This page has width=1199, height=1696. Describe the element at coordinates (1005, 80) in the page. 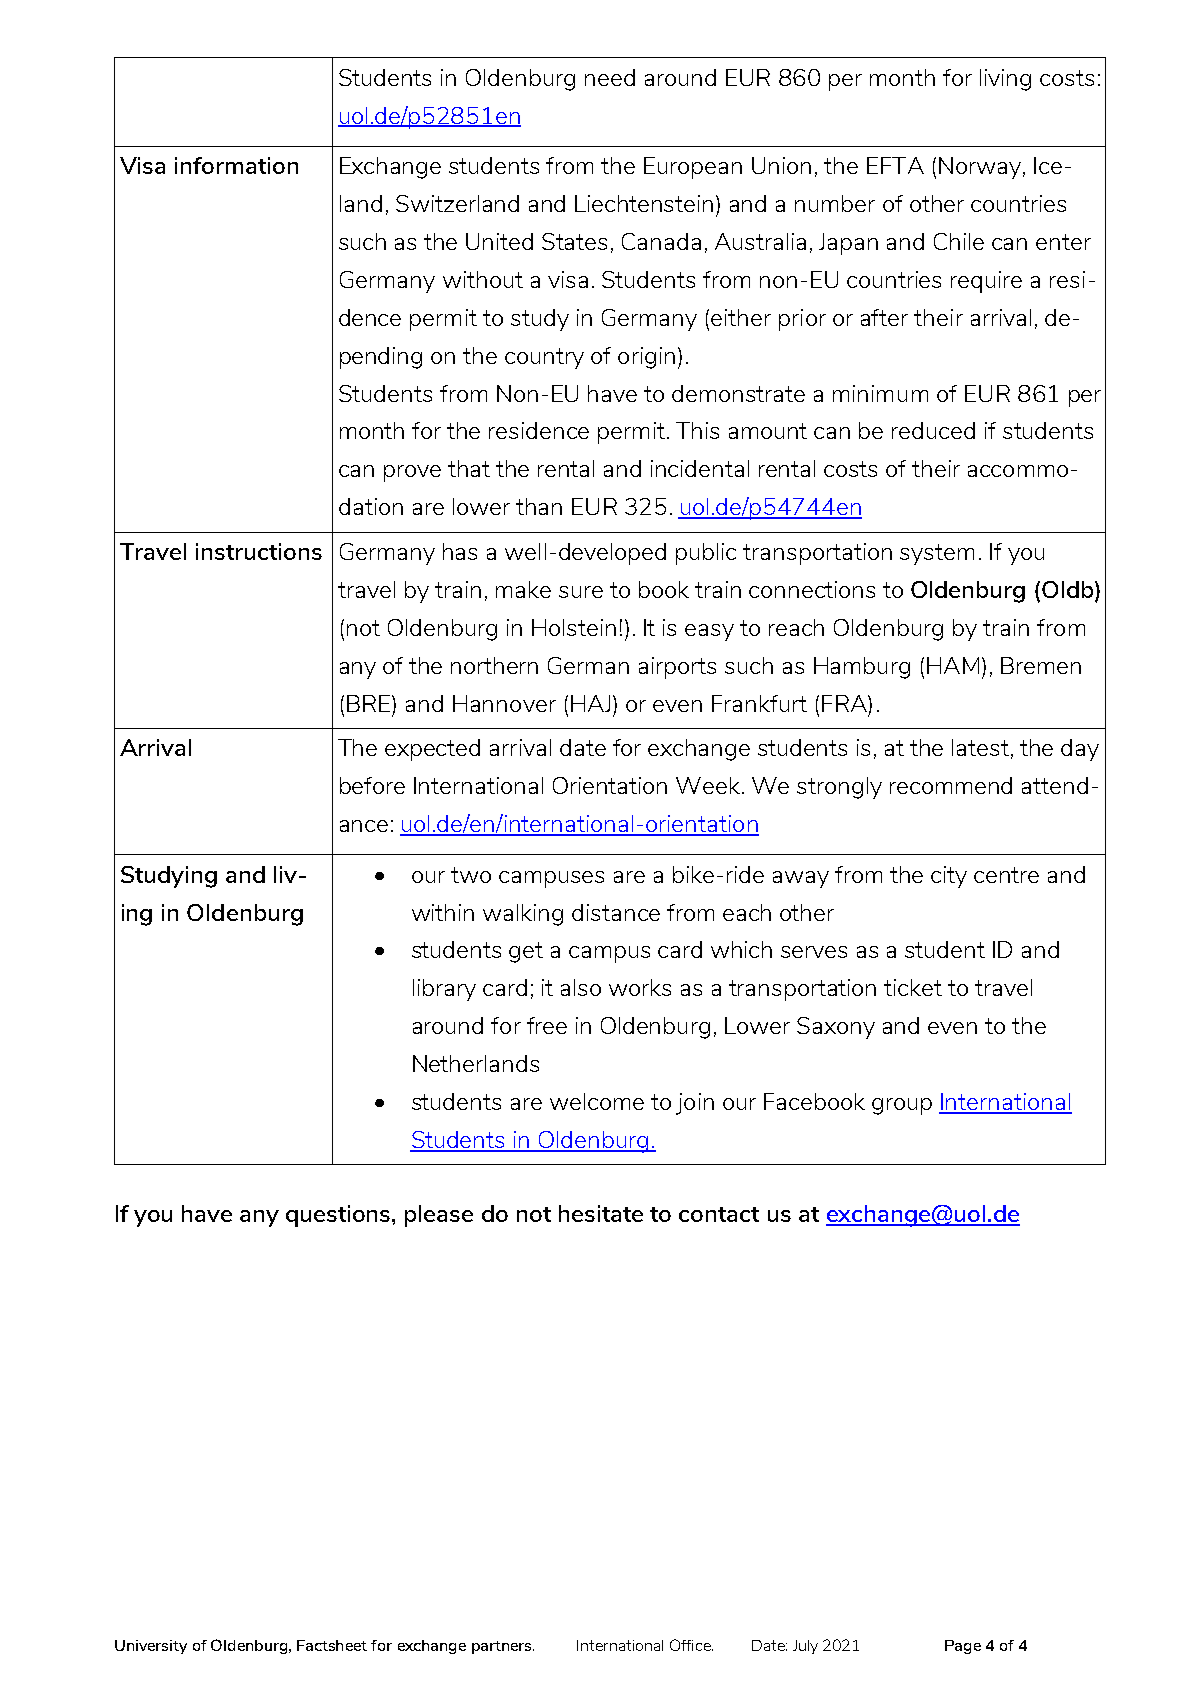

I see `living` at that location.
